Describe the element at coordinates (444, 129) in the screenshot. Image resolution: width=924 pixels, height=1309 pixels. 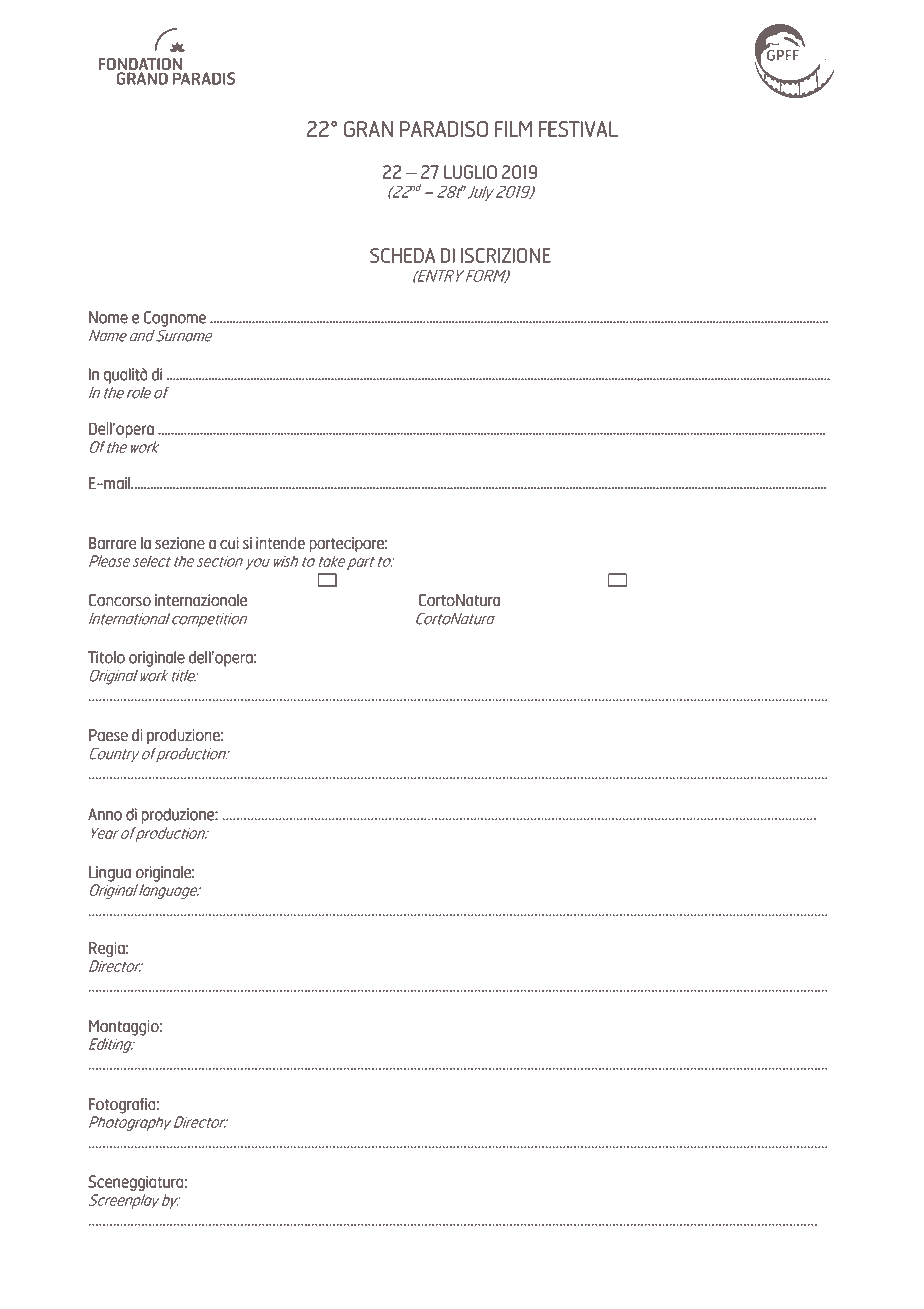
I see `PARADISO` at that location.
